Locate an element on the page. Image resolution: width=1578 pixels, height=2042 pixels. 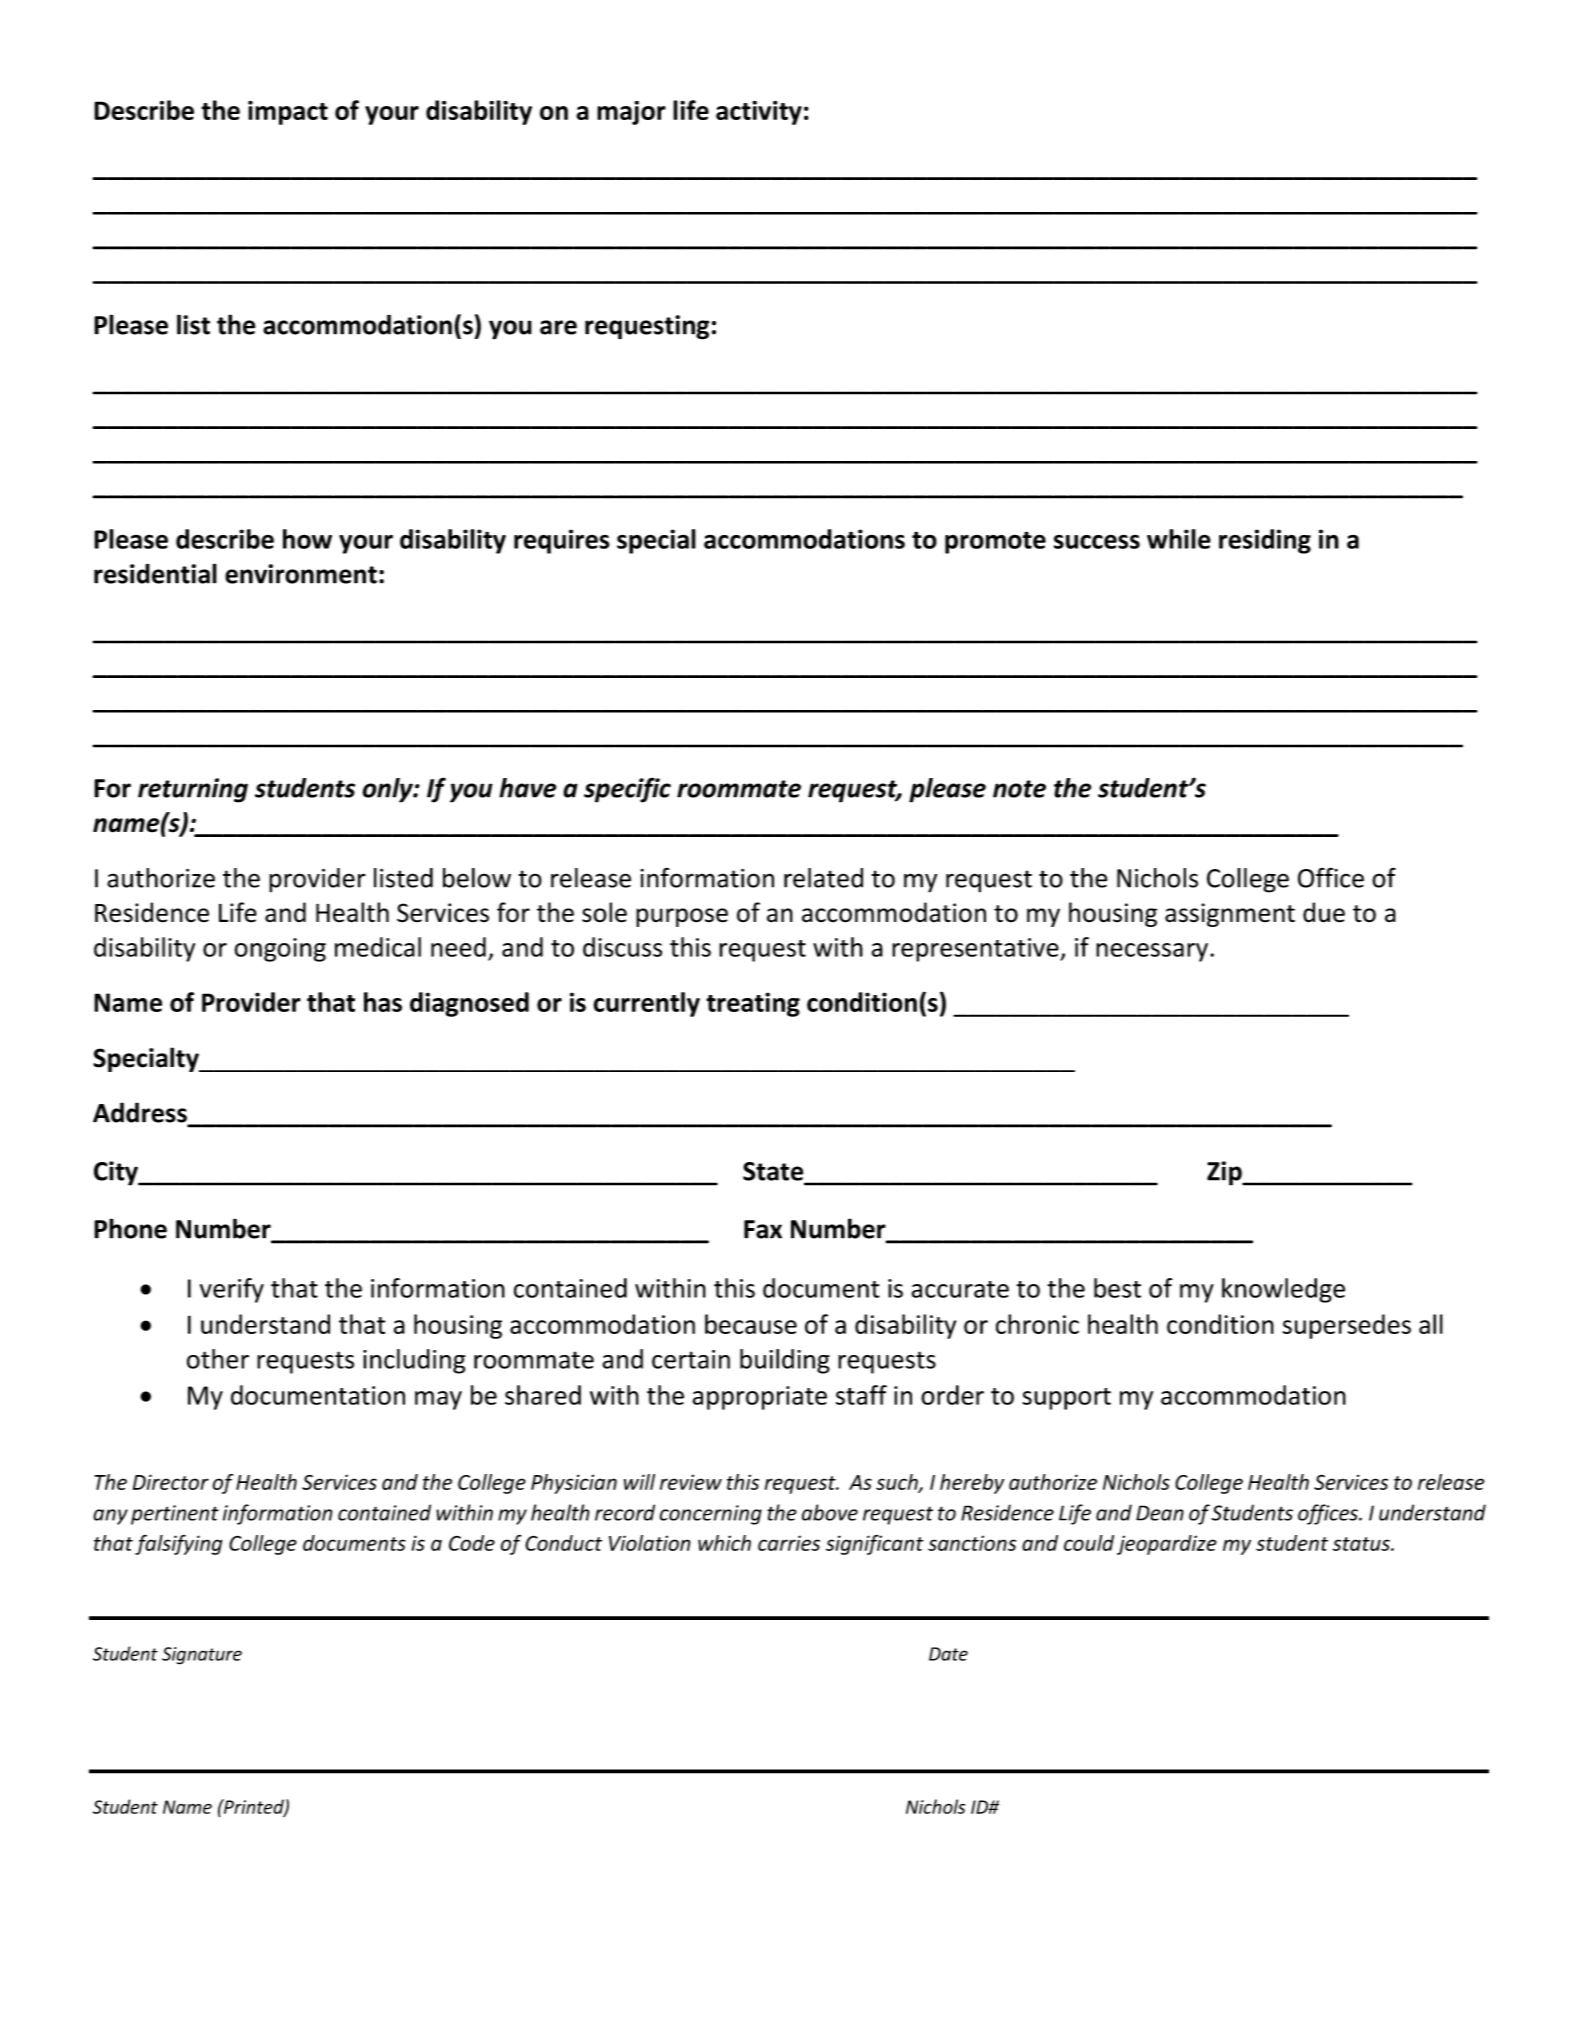
carries is located at coordinates (789, 1543).
